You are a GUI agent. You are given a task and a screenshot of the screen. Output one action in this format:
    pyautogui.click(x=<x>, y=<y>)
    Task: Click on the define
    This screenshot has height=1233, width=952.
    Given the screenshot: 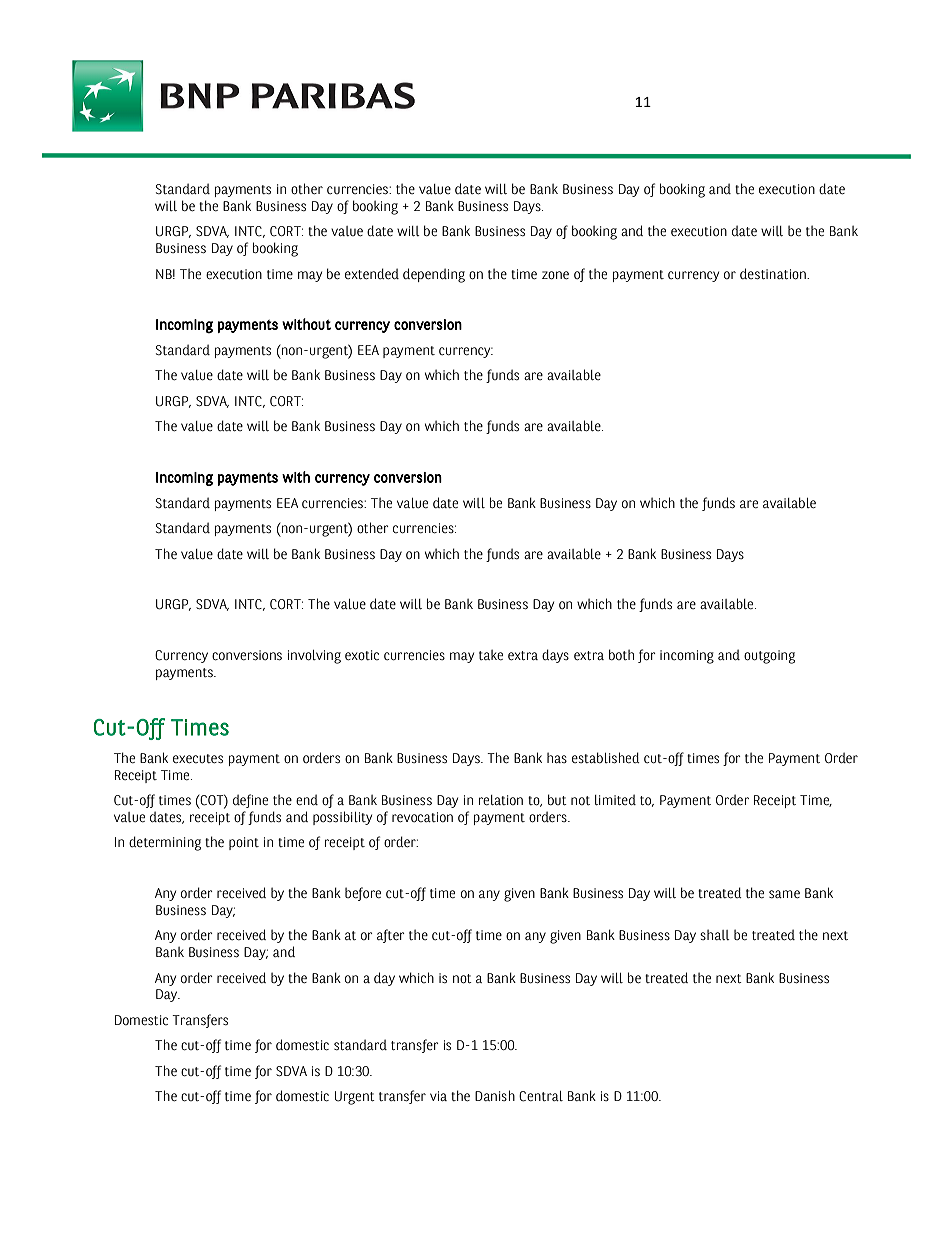 What is the action you would take?
    pyautogui.click(x=250, y=801)
